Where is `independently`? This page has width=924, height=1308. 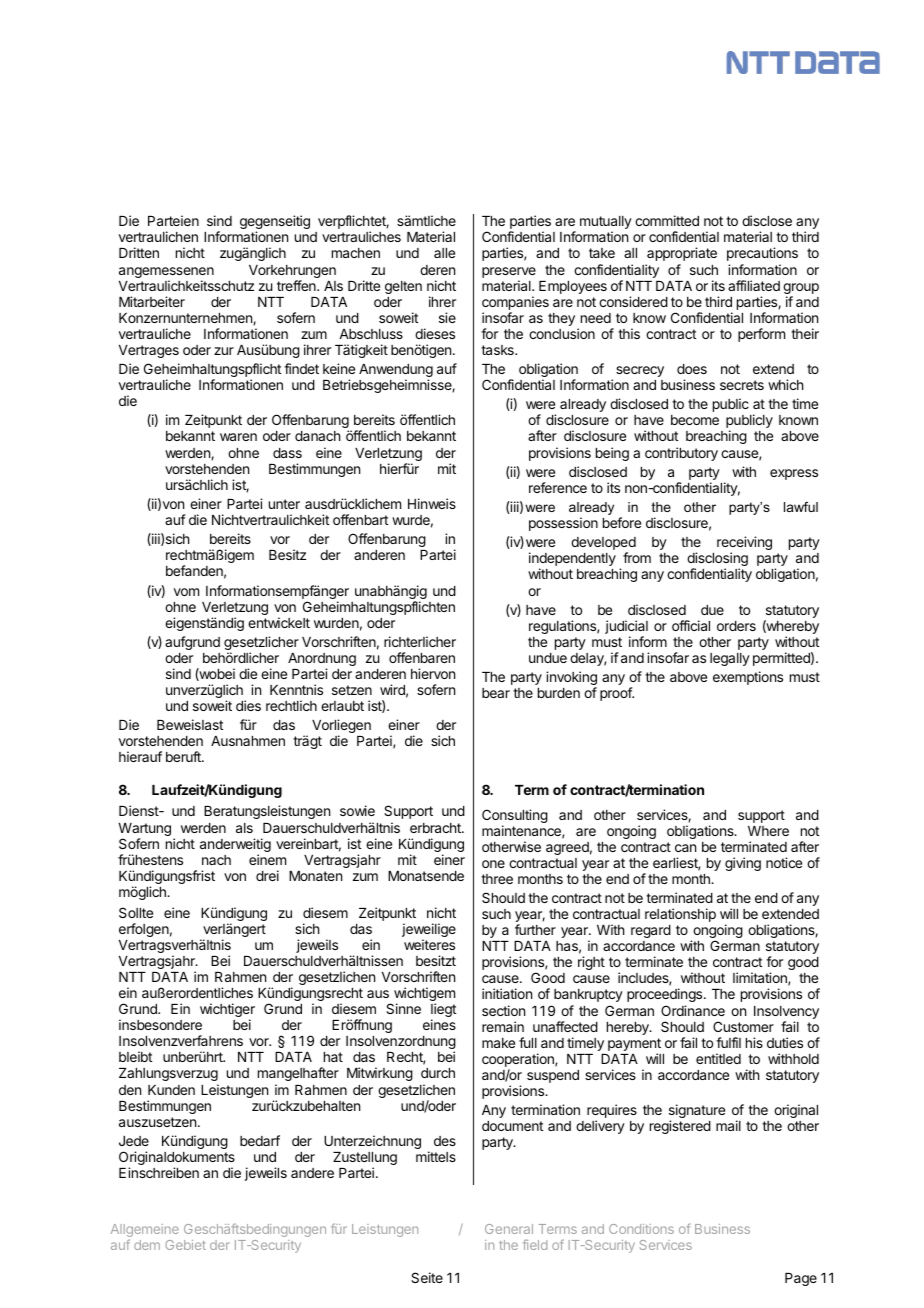
independently is located at coordinates (572, 560).
